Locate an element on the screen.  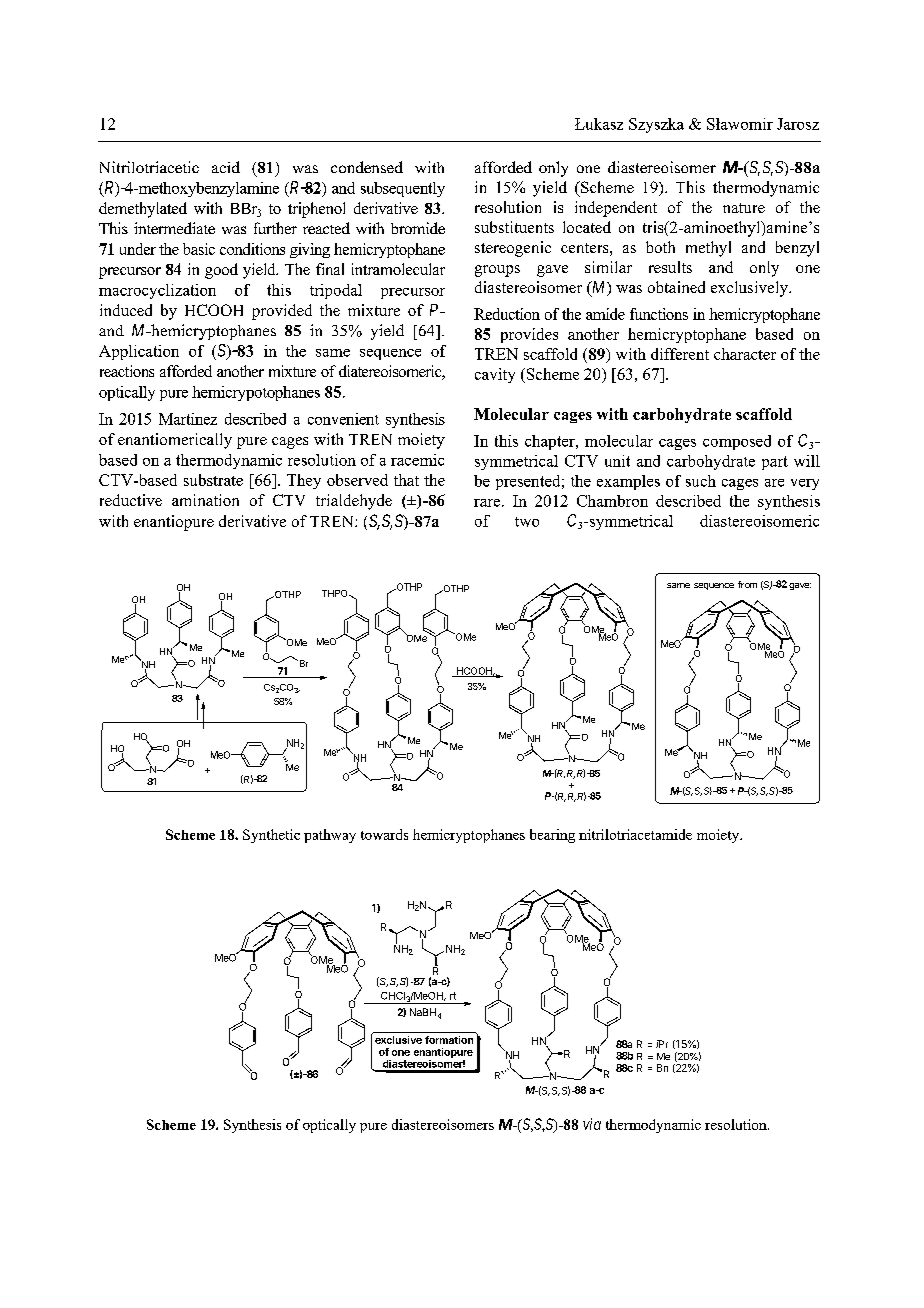
pathway is located at coordinates (330, 836).
